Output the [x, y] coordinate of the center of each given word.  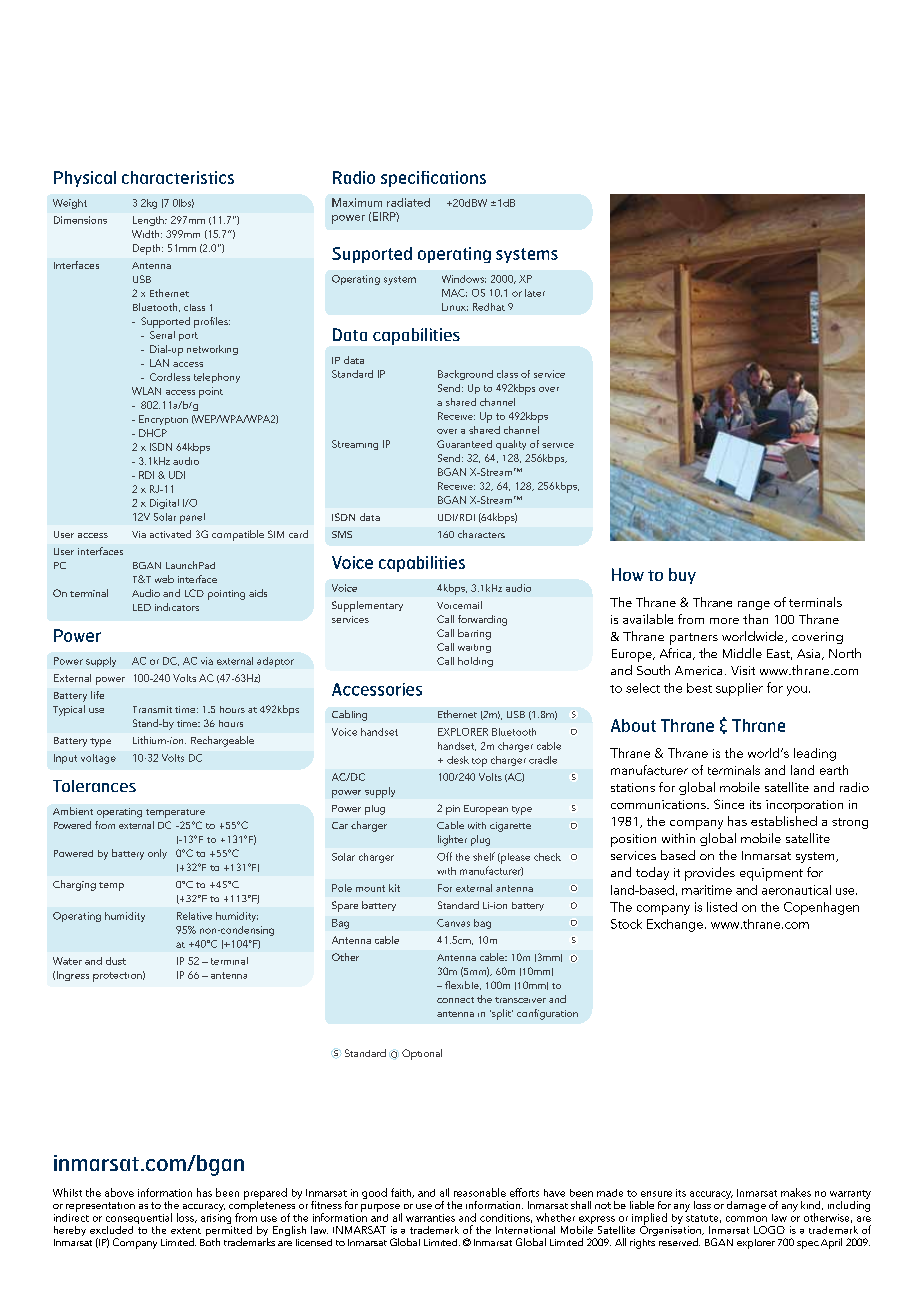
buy [682, 576]
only [157, 854]
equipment [771, 874]
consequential [139, 1220]
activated [170, 534]
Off [444, 856]
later [535, 293]
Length [149, 221]
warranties [430, 1218]
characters [481, 534]
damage [746, 1205]
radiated [408, 202]
